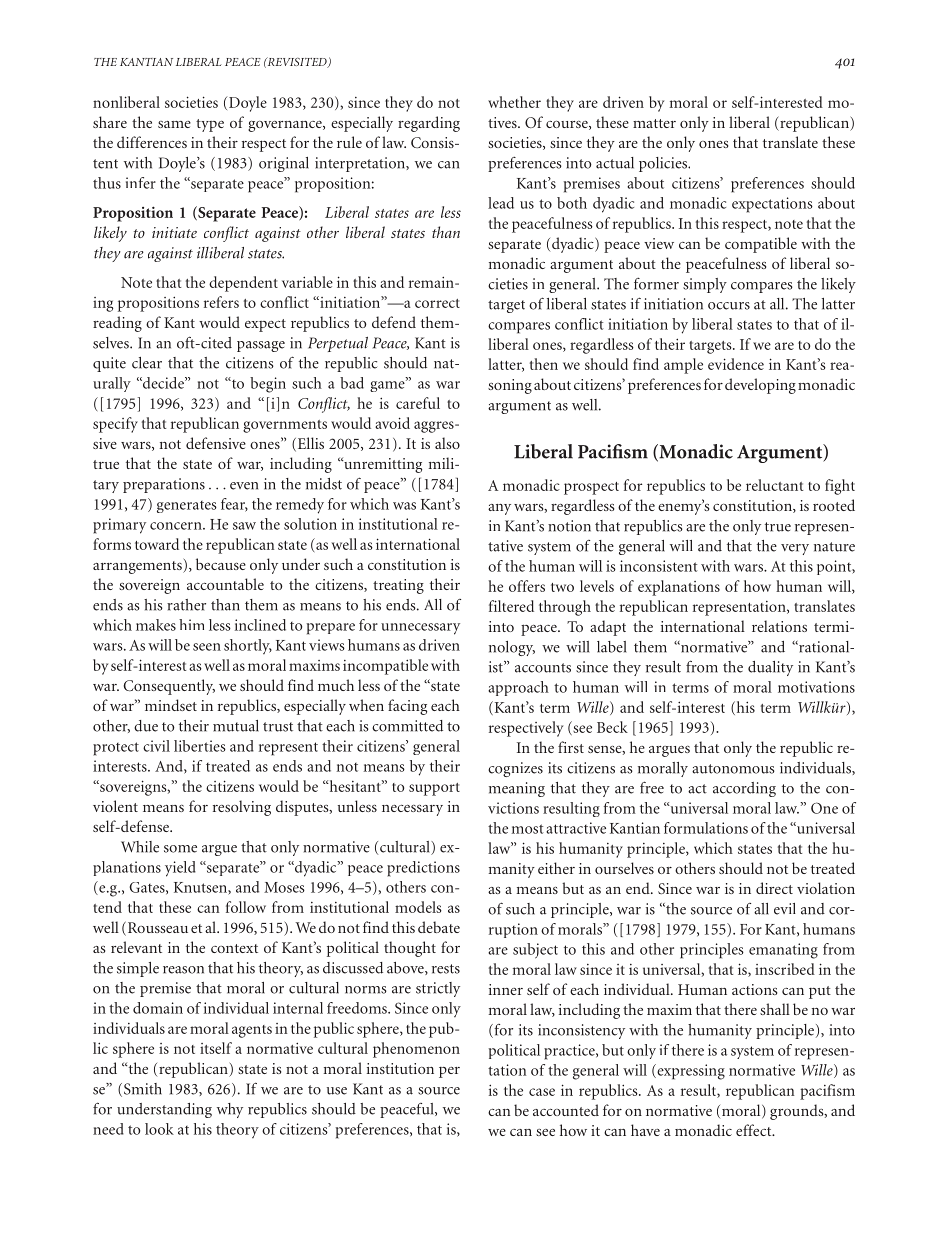 The image size is (952, 1233). I want to click on filtered, so click(511, 606).
